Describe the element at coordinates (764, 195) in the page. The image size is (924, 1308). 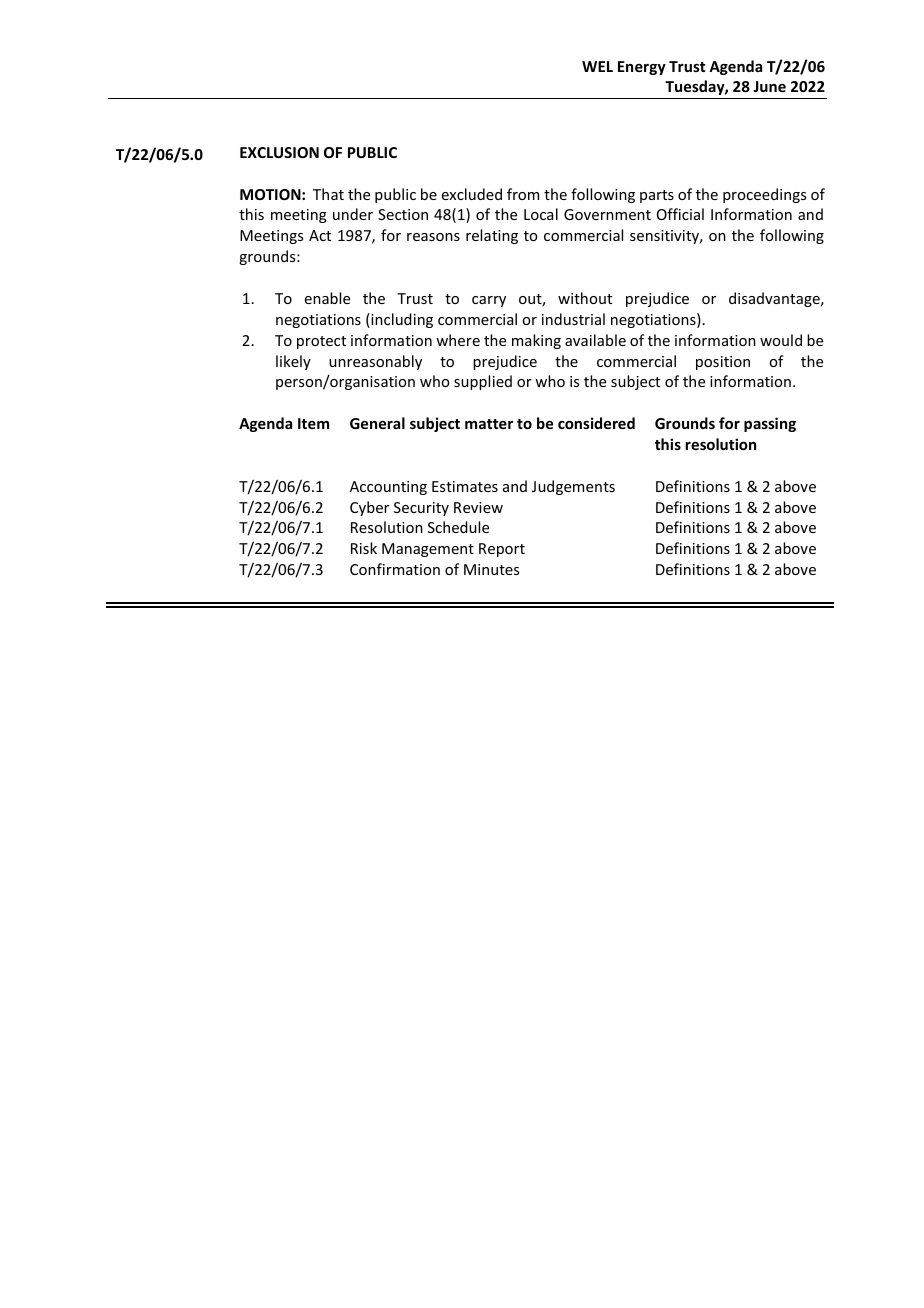
I see `proceedings` at that location.
